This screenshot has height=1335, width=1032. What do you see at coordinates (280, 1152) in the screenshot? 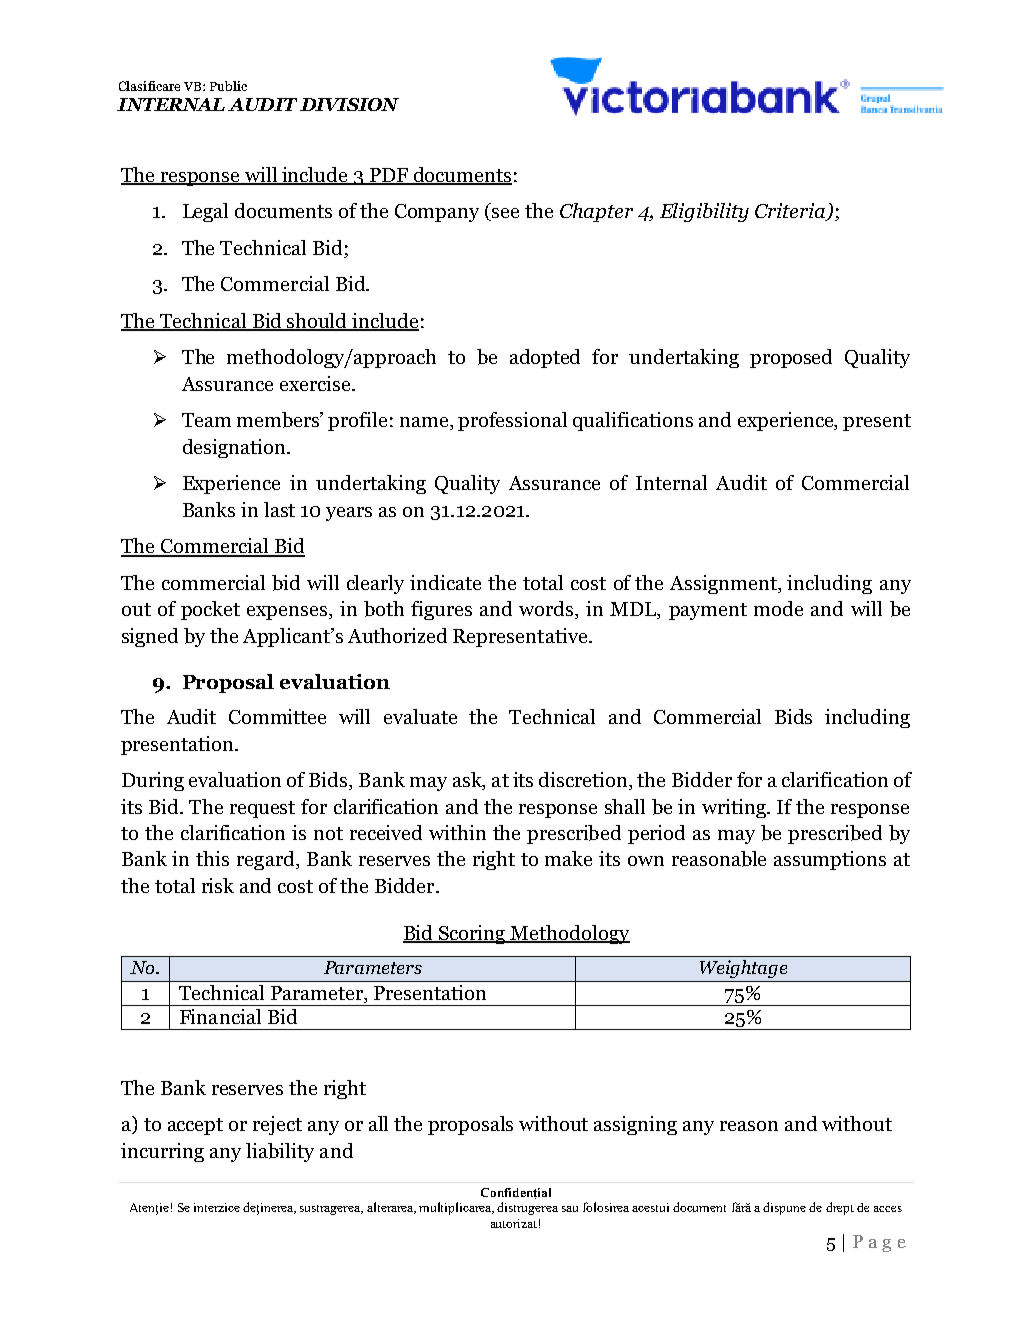
I see `liability` at bounding box center [280, 1152].
